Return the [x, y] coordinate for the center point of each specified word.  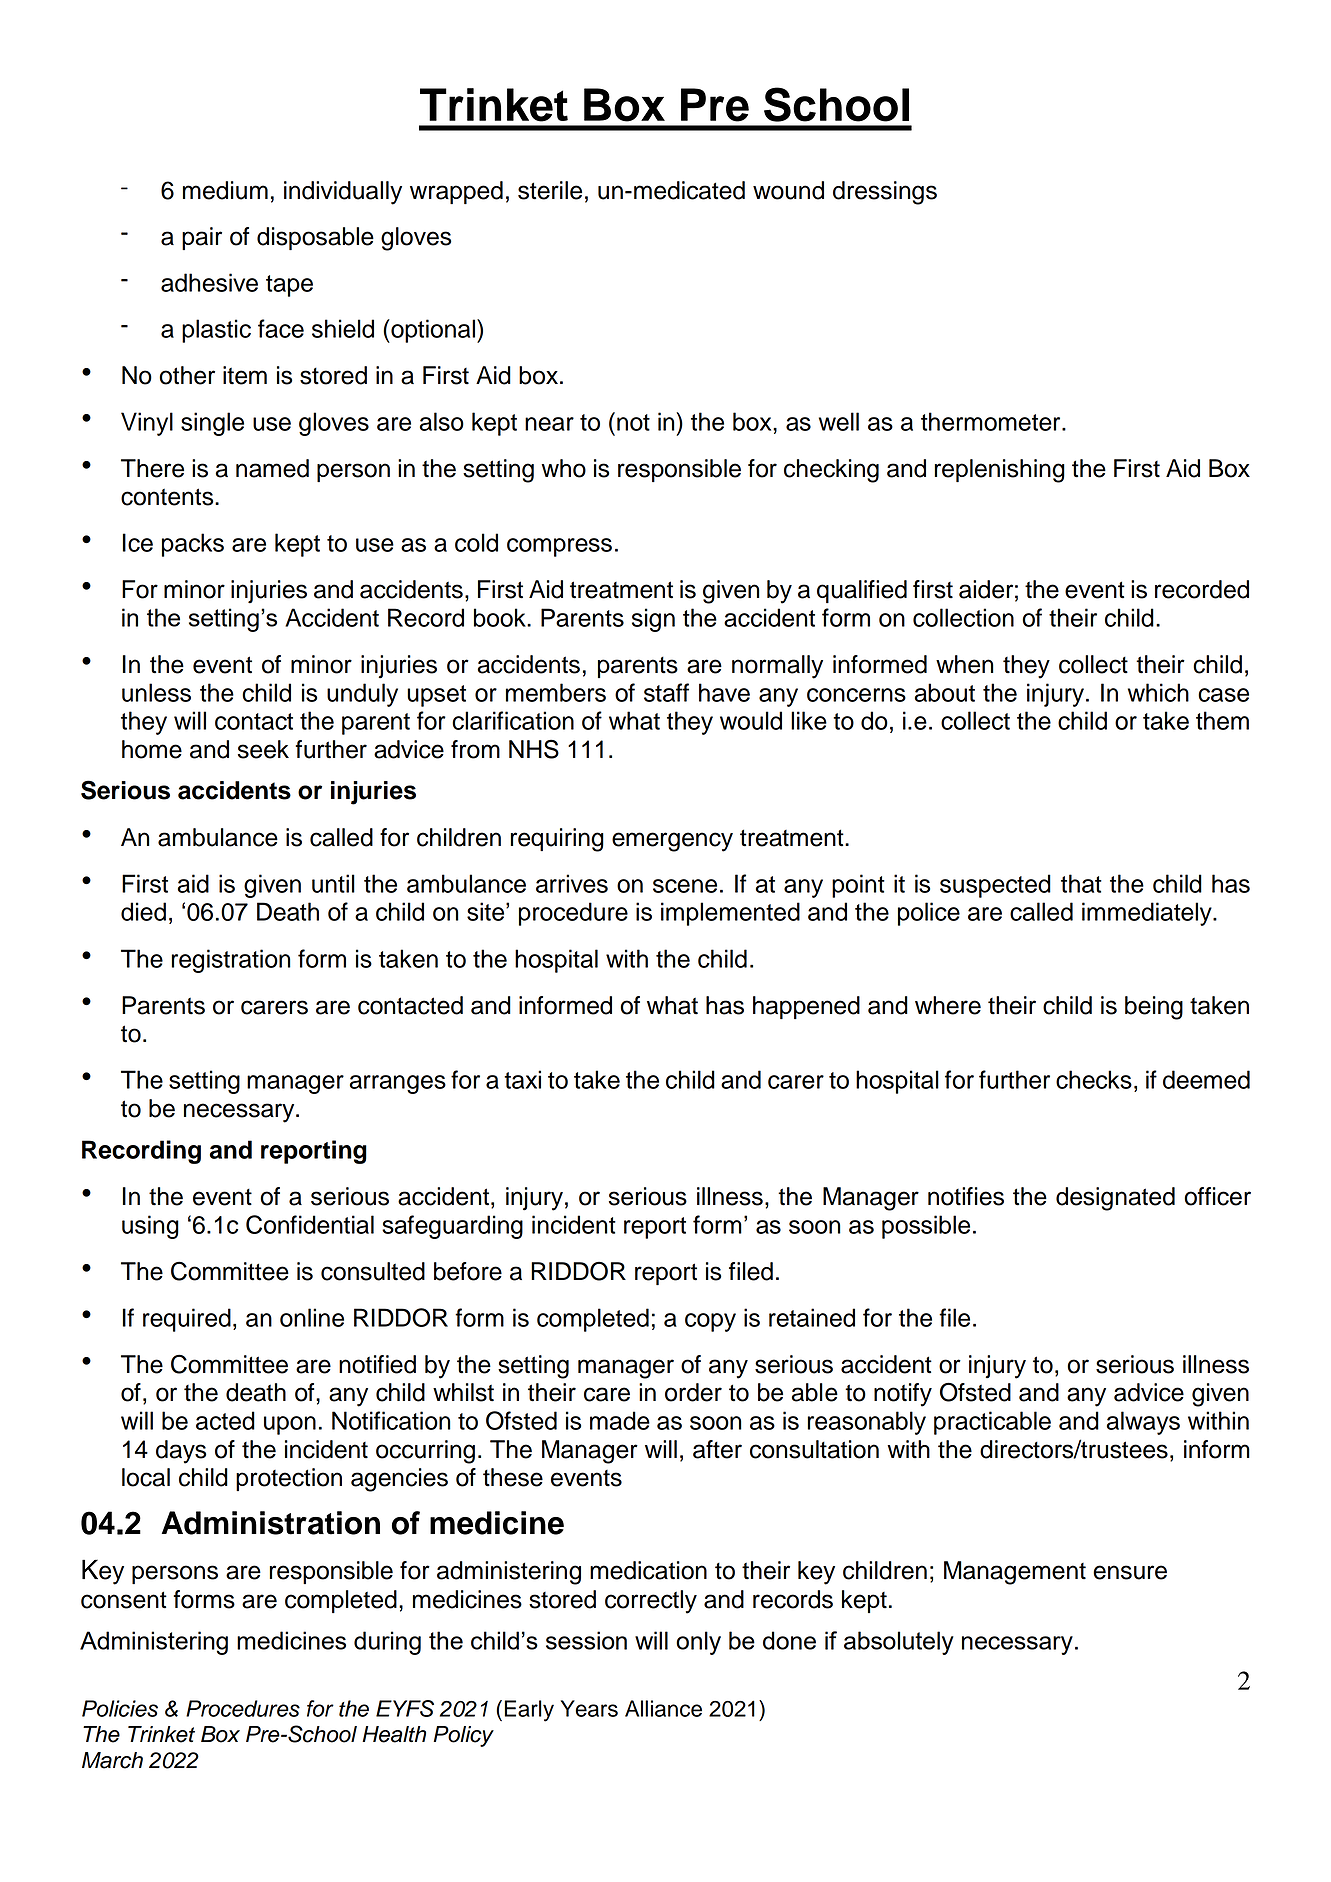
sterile [550, 190]
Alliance [663, 1708]
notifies [966, 1196]
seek [263, 749]
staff [666, 692]
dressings [885, 193]
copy [710, 1322]
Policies [120, 1708]
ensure [1130, 1572]
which [1158, 692]
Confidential [310, 1224]
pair [202, 238]
